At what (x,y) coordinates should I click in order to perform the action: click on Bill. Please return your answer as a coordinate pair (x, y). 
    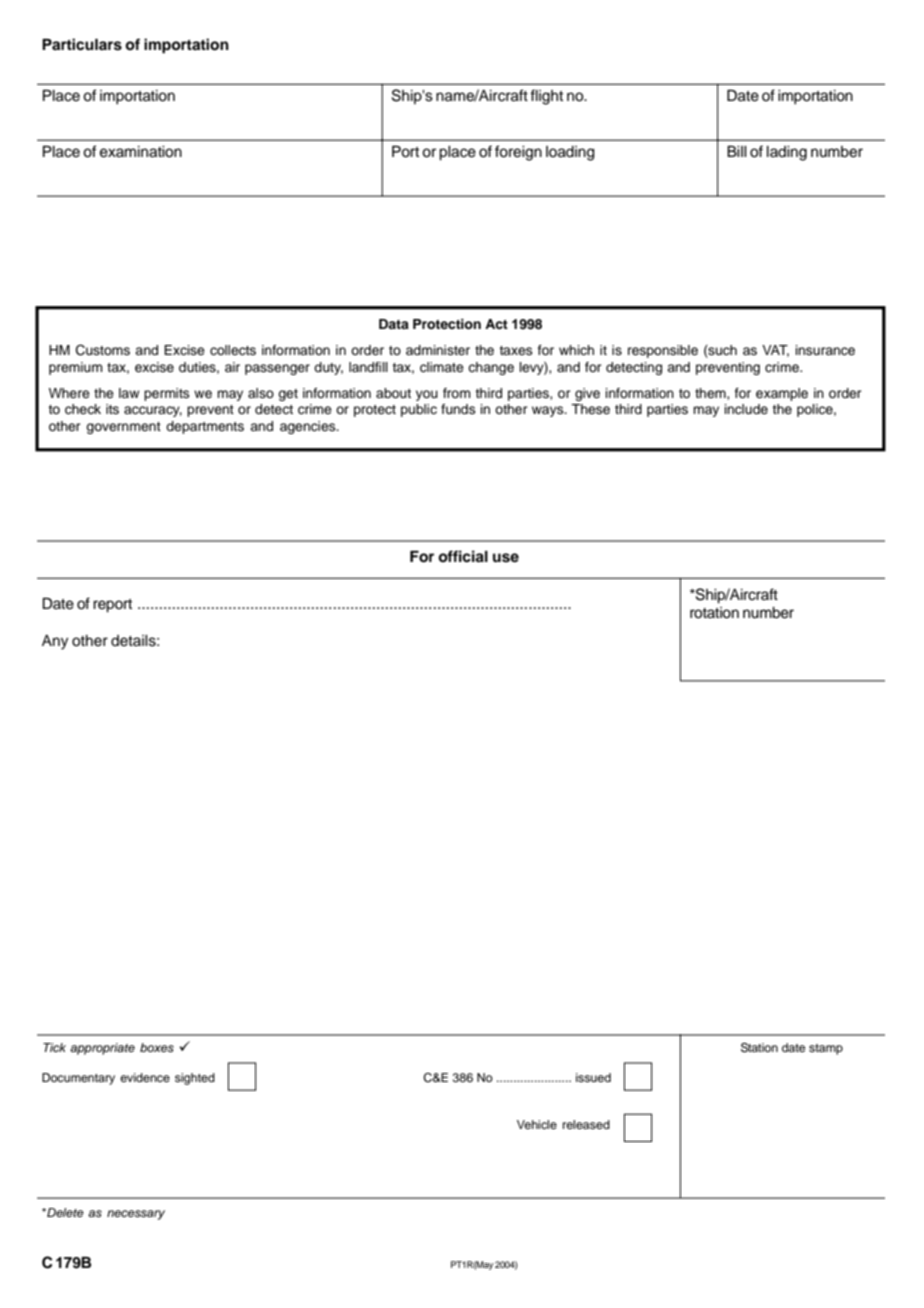
    Looking at the image, I should click on (737, 151).
